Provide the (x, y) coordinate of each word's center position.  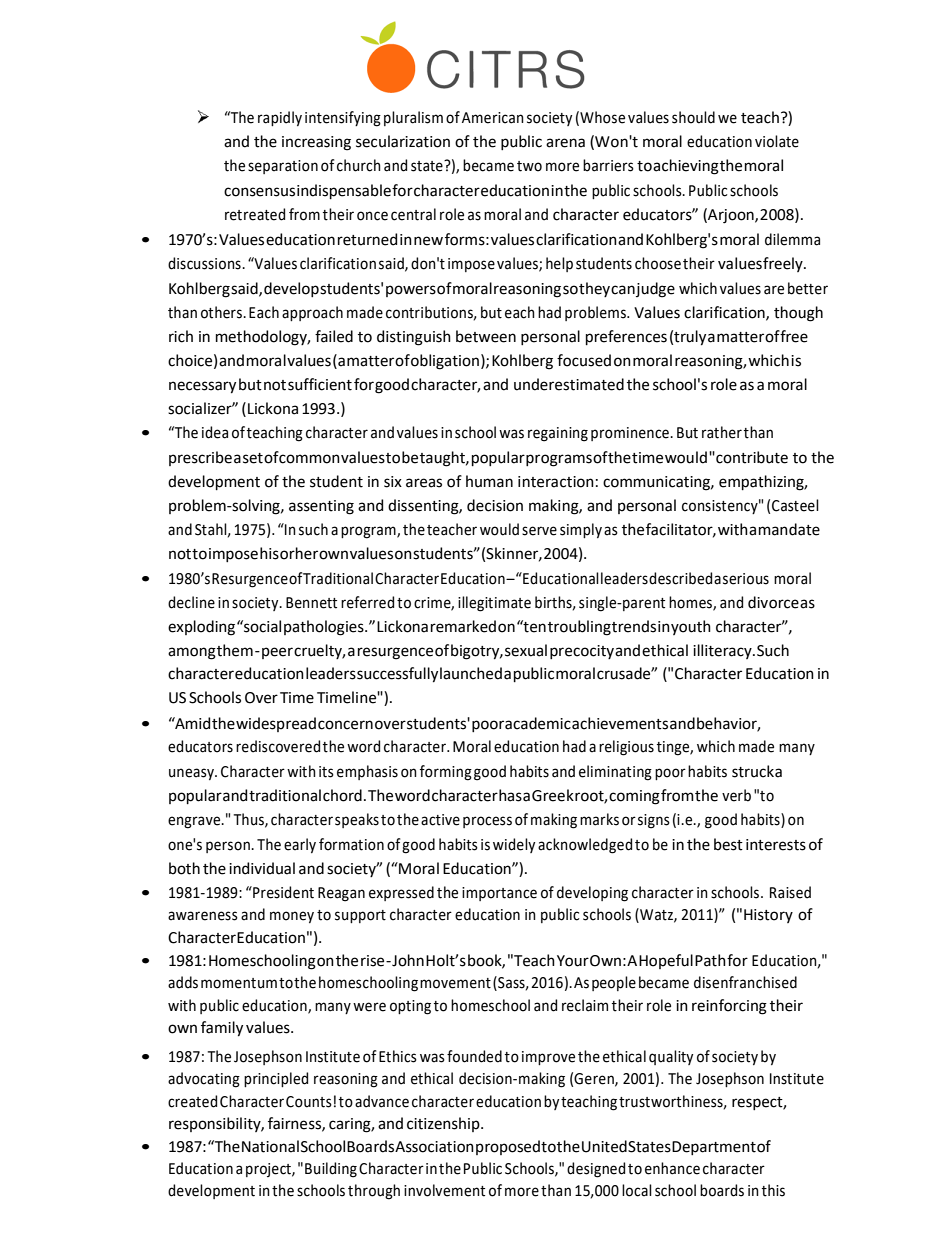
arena (565, 143)
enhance (672, 1168)
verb (736, 795)
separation (283, 167)
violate (777, 141)
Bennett (311, 603)
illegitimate (494, 604)
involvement (444, 1190)
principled (276, 1079)
